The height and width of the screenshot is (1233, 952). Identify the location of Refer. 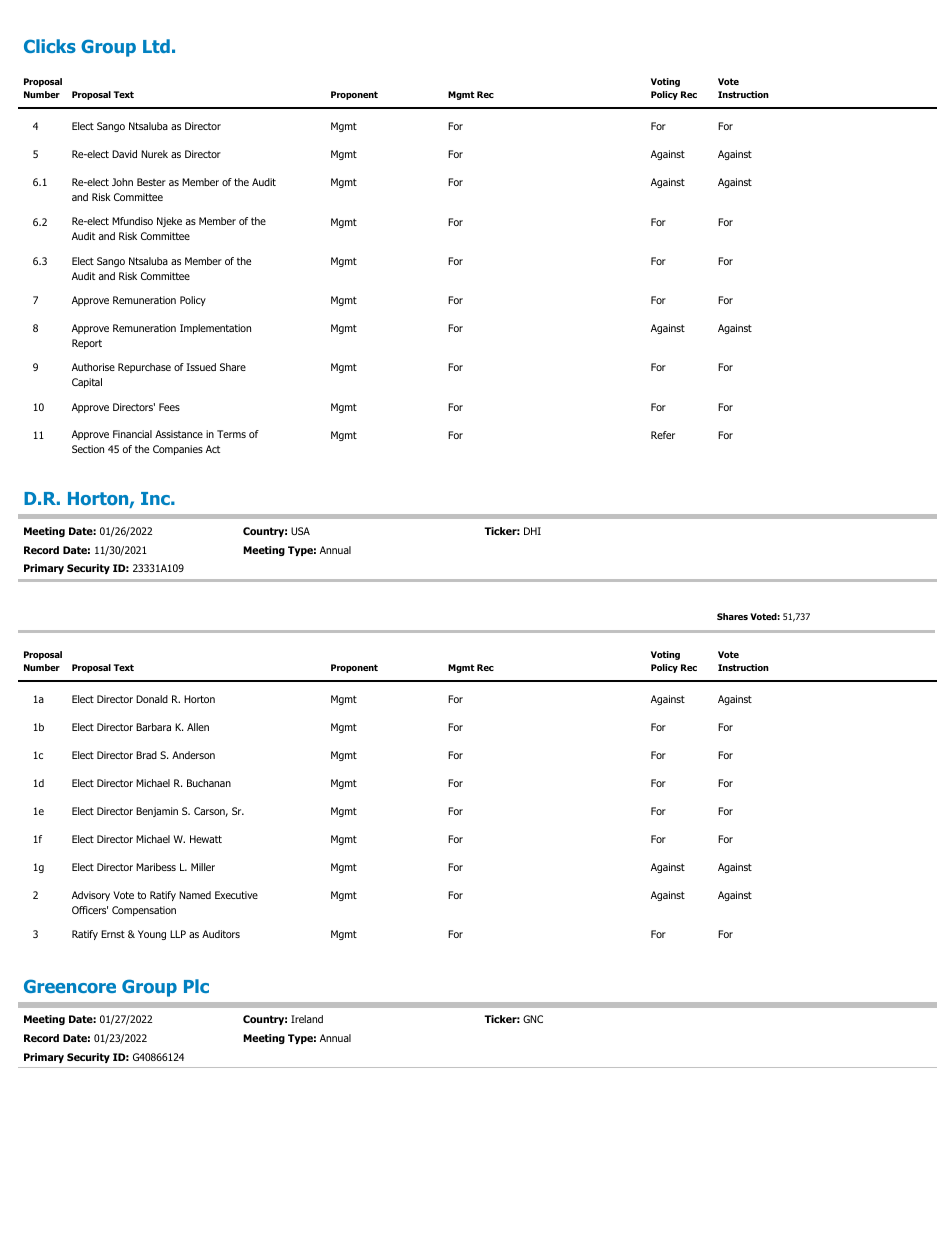
(663, 435).
